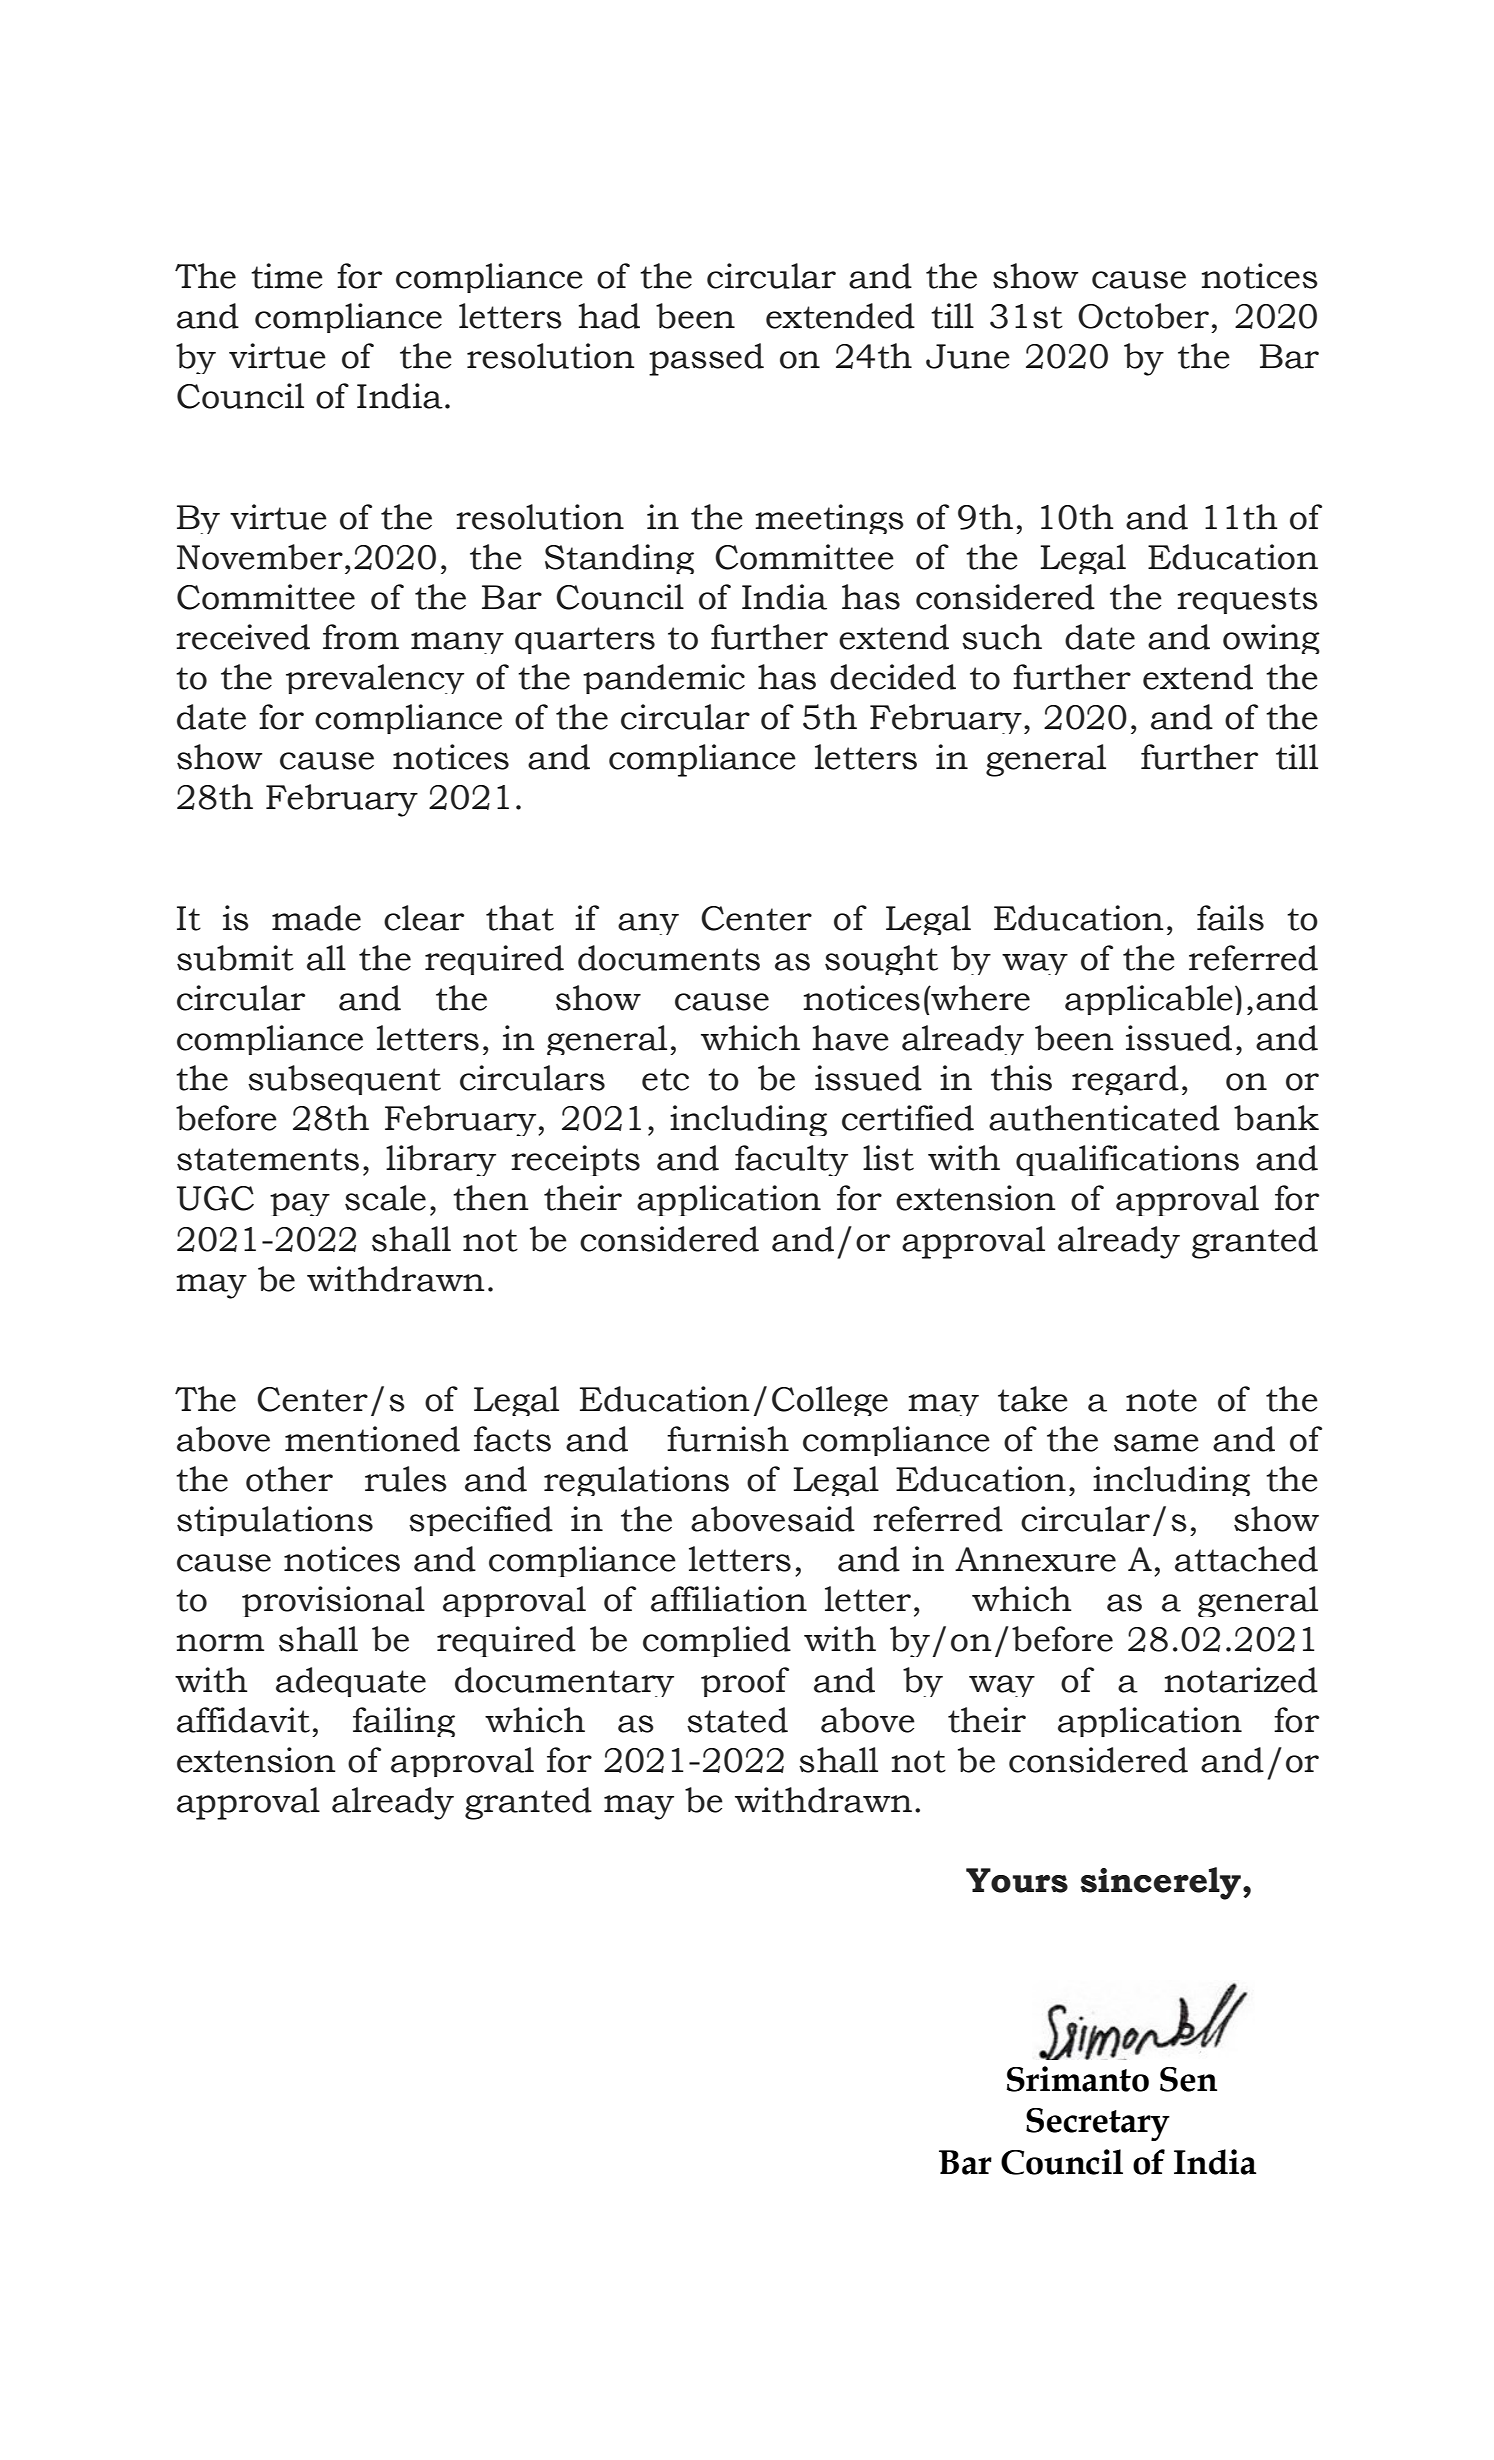  What do you see at coordinates (1017, 1880) in the image?
I see `Yours` at bounding box center [1017, 1880].
